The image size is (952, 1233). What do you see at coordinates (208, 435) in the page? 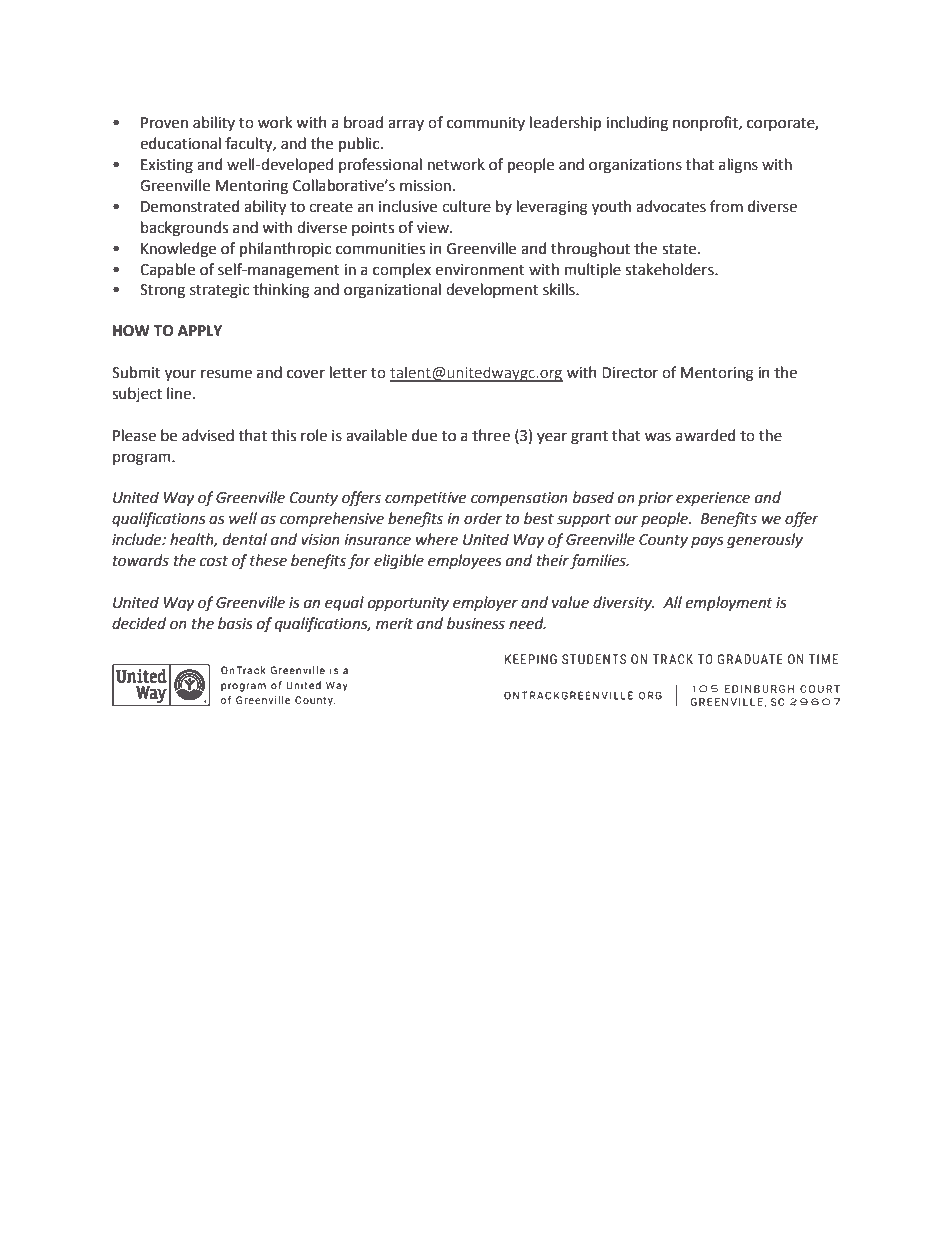
I see `advised` at bounding box center [208, 435].
